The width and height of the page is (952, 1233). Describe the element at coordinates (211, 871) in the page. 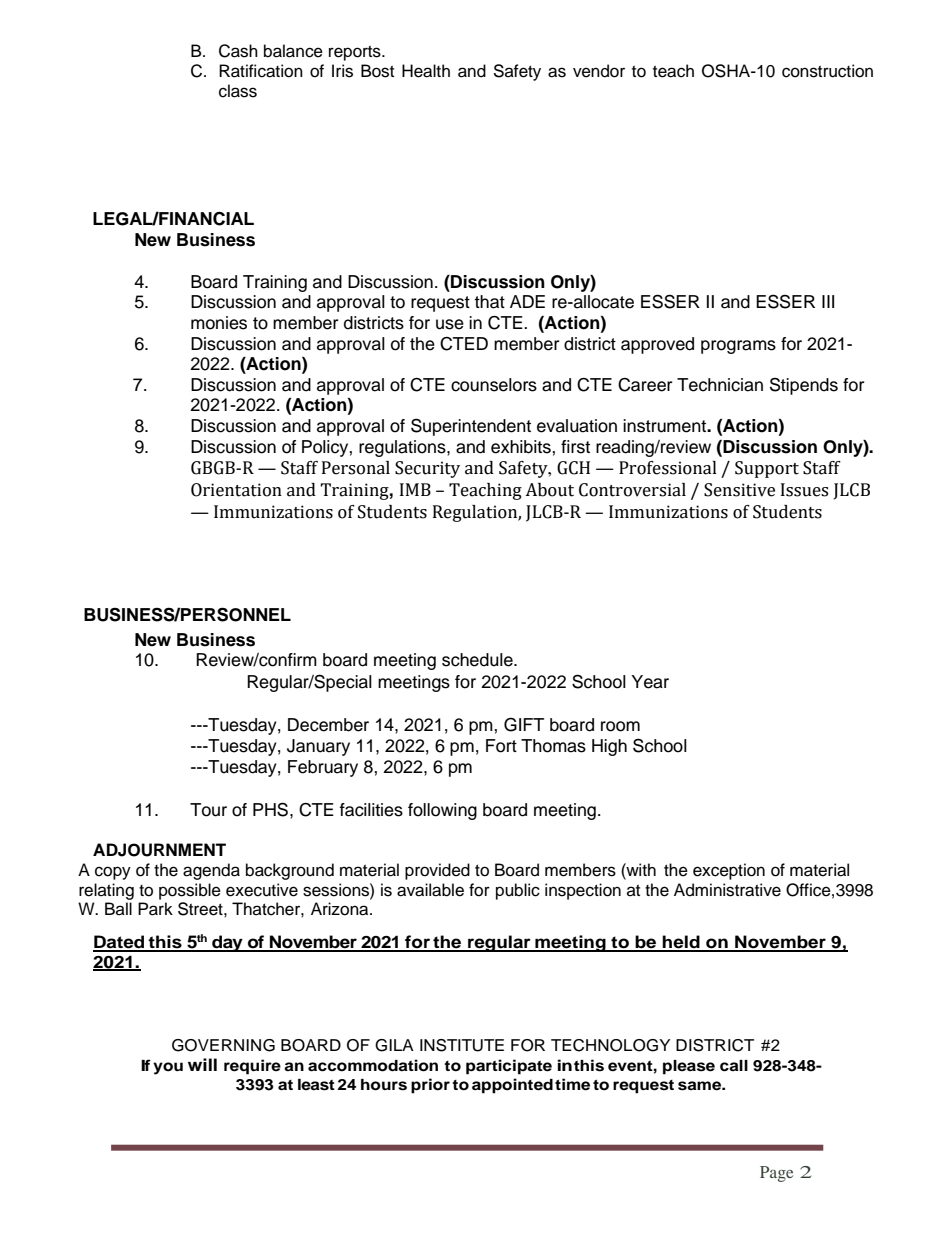

I see `agenda` at that location.
